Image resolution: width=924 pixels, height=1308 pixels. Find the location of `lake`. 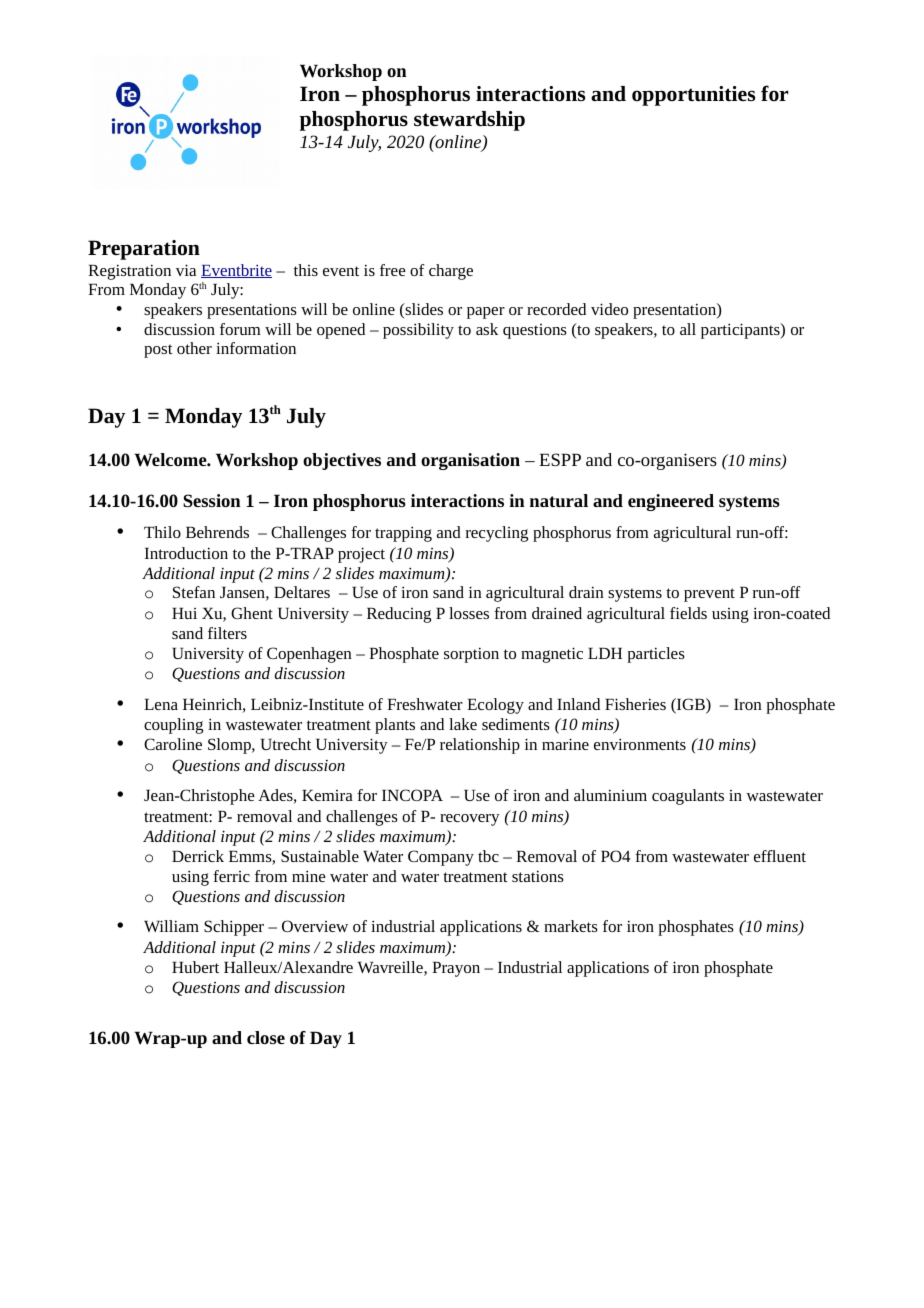

lake is located at coordinates (463, 724).
